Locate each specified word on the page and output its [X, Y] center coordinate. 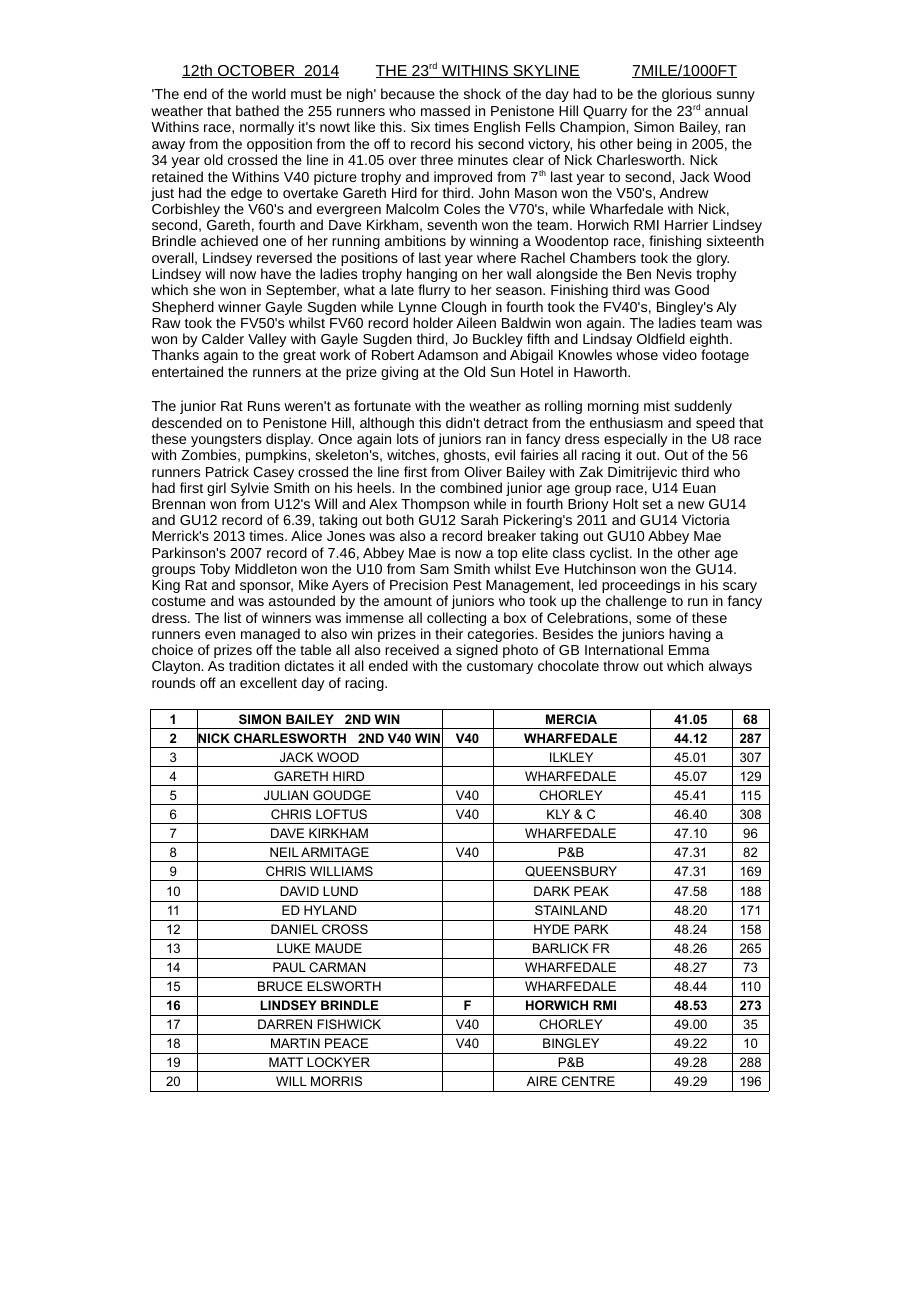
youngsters [226, 442]
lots [407, 438]
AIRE [542, 1081]
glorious [687, 96]
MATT [286, 1062]
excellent [268, 682]
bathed [257, 110]
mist [657, 405]
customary [500, 668]
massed [445, 110]
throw [621, 665]
